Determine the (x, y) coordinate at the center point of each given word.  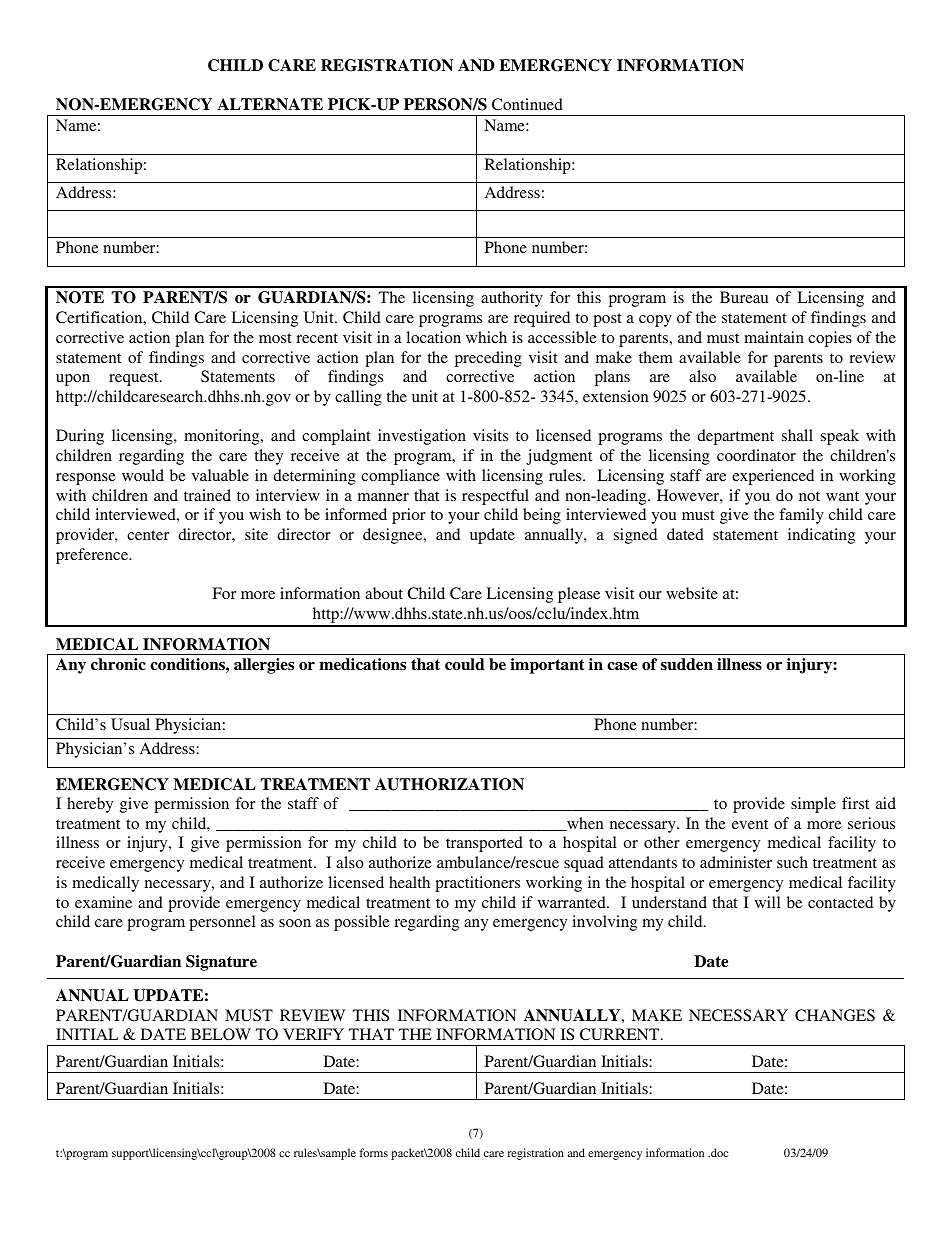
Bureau (744, 297)
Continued (527, 104)
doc (718, 1152)
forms (373, 1152)
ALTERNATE (270, 104)
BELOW (221, 1034)
